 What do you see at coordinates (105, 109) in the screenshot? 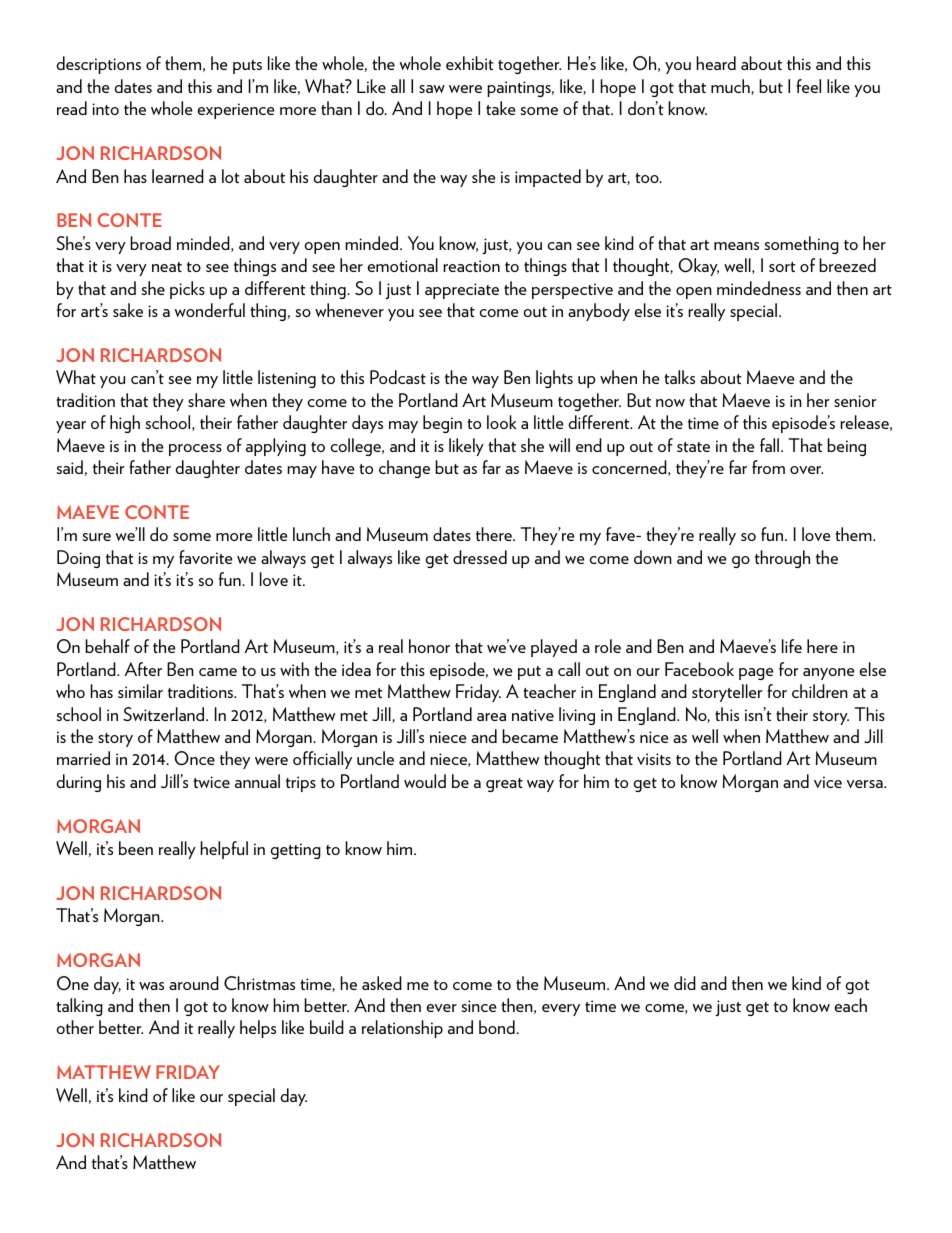
I see `into` at bounding box center [105, 109].
